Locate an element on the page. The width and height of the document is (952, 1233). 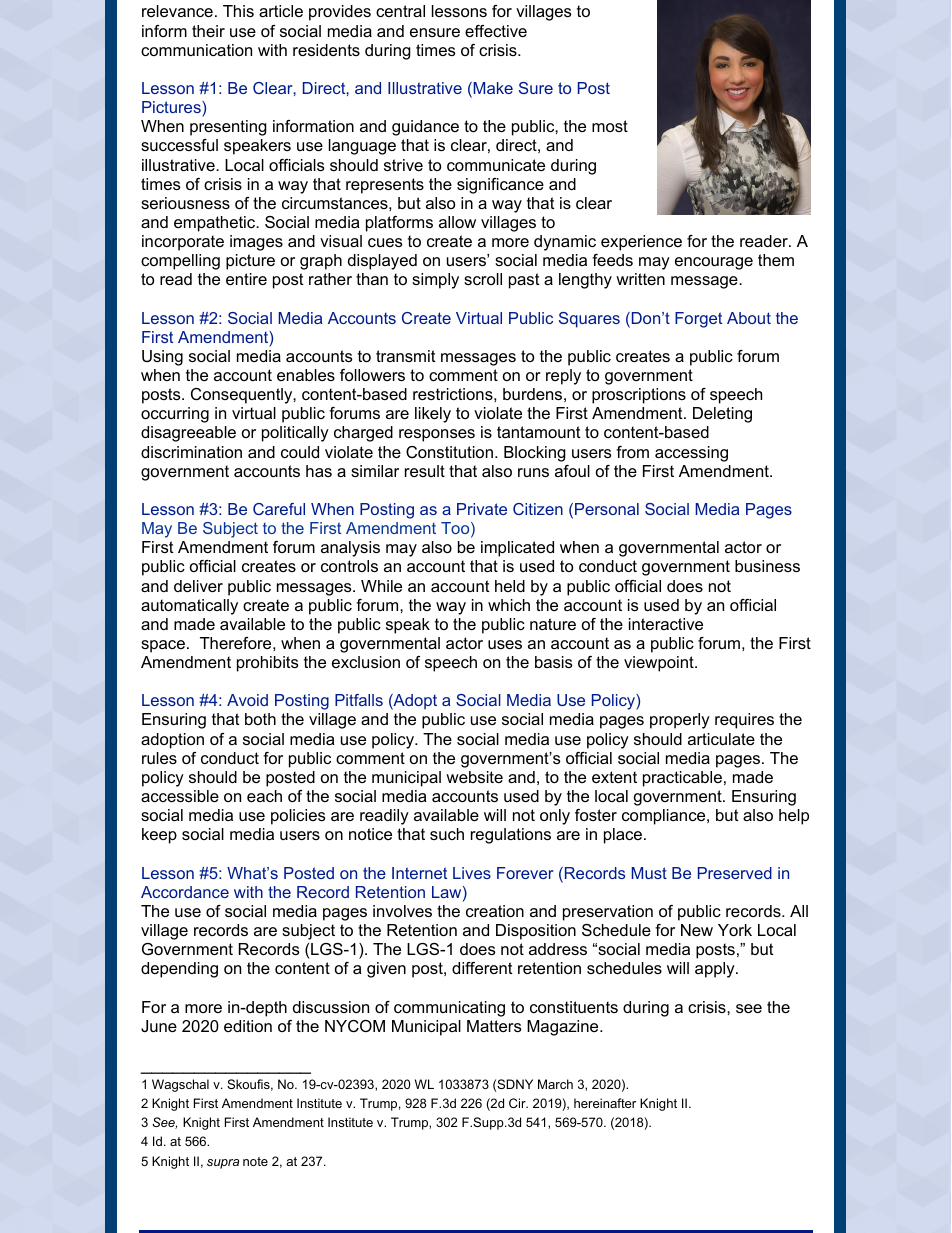
effective is located at coordinates (496, 31).
